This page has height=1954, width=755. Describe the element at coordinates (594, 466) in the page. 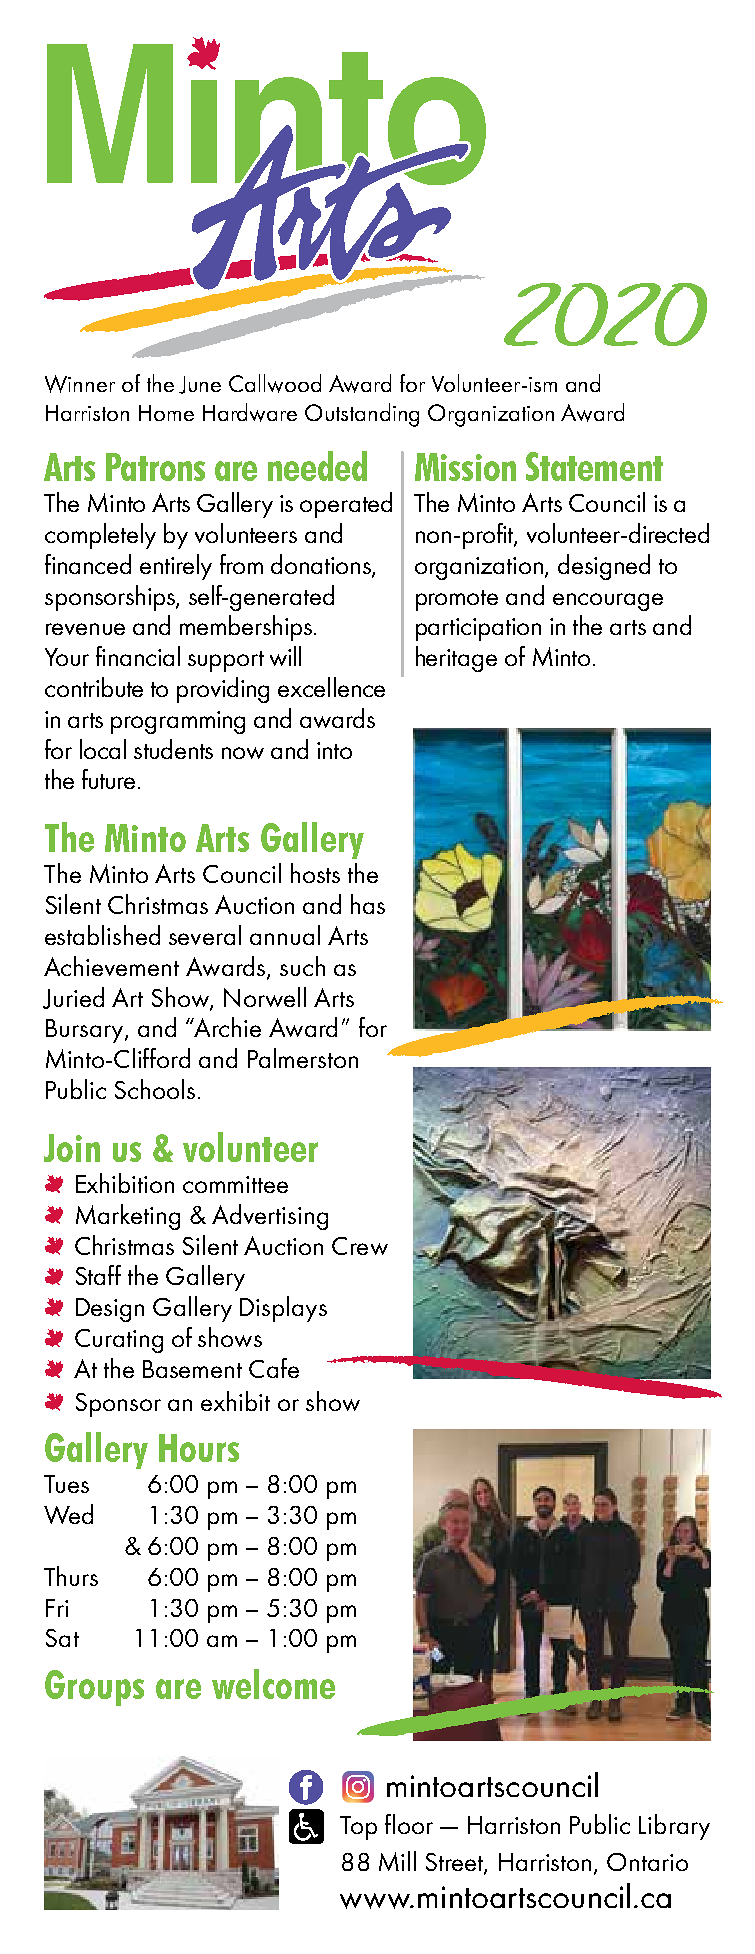

I see `Statement` at that location.
